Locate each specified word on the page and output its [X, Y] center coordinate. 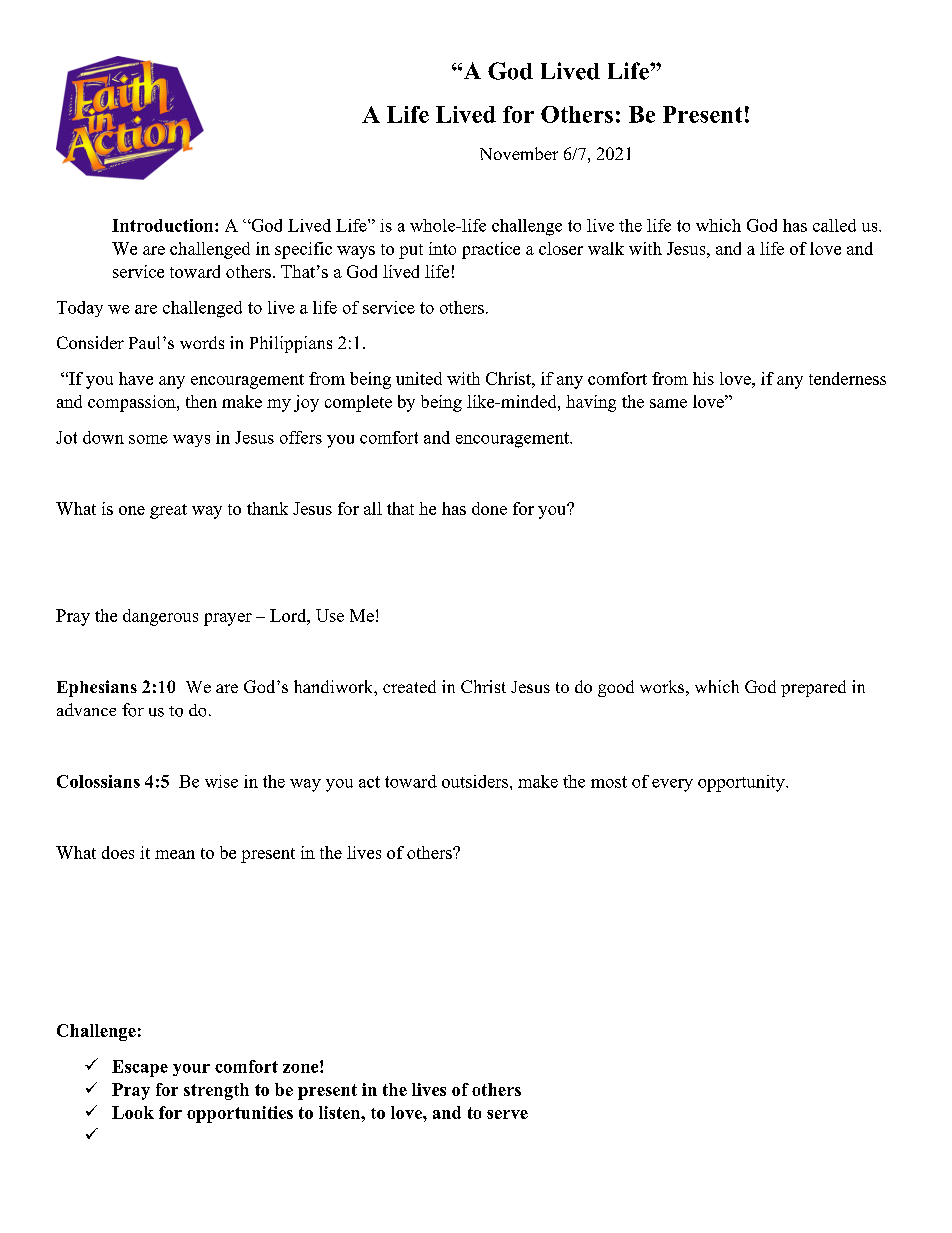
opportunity [742, 783]
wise [221, 781]
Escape [140, 1068]
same [668, 403]
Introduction [164, 225]
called [834, 225]
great [168, 511]
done [489, 508]
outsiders [475, 781]
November [519, 153]
